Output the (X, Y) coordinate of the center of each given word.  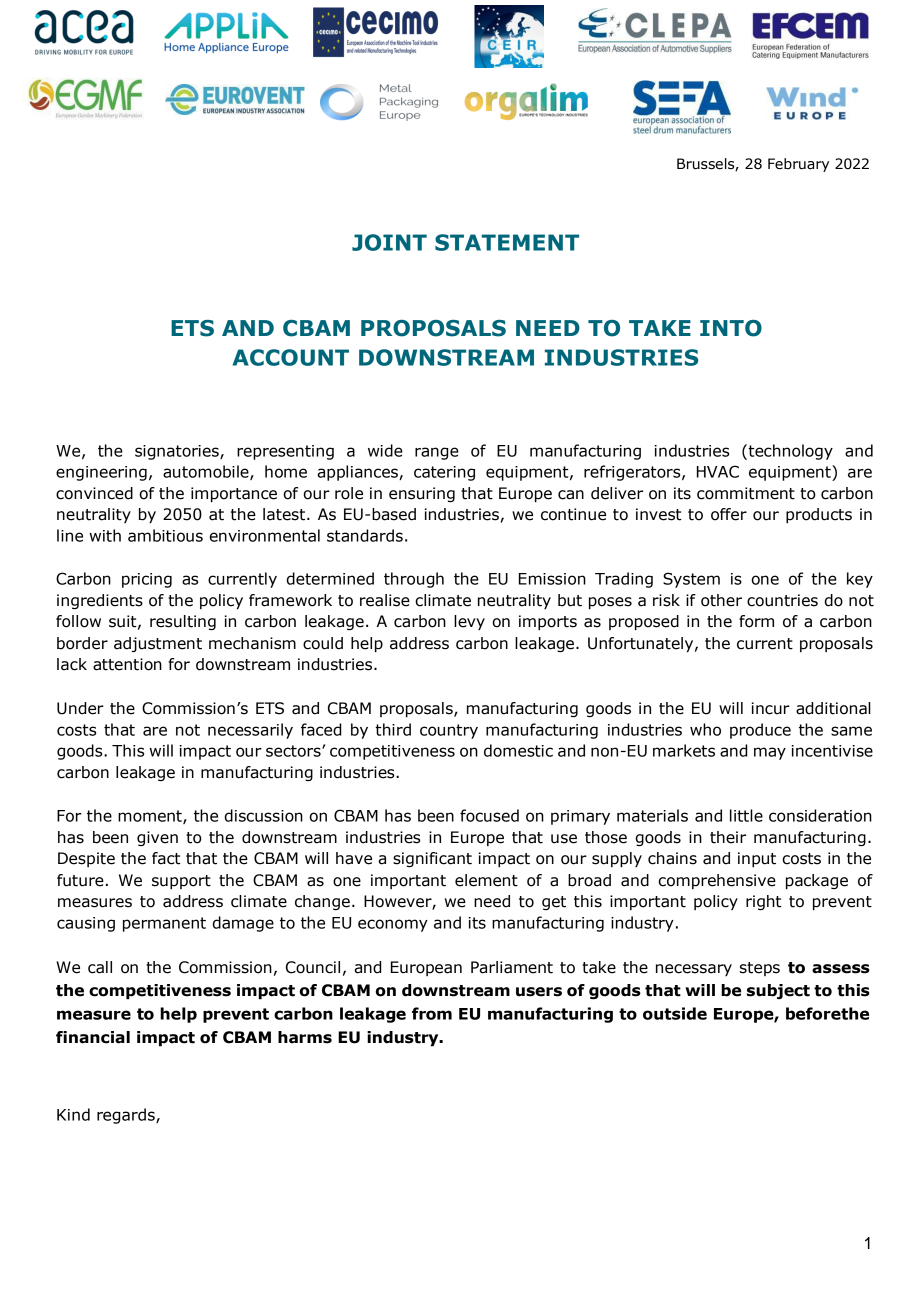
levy (469, 622)
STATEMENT (507, 242)
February (798, 165)
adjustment (158, 644)
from (432, 1013)
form (756, 621)
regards (127, 1116)
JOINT (389, 242)
